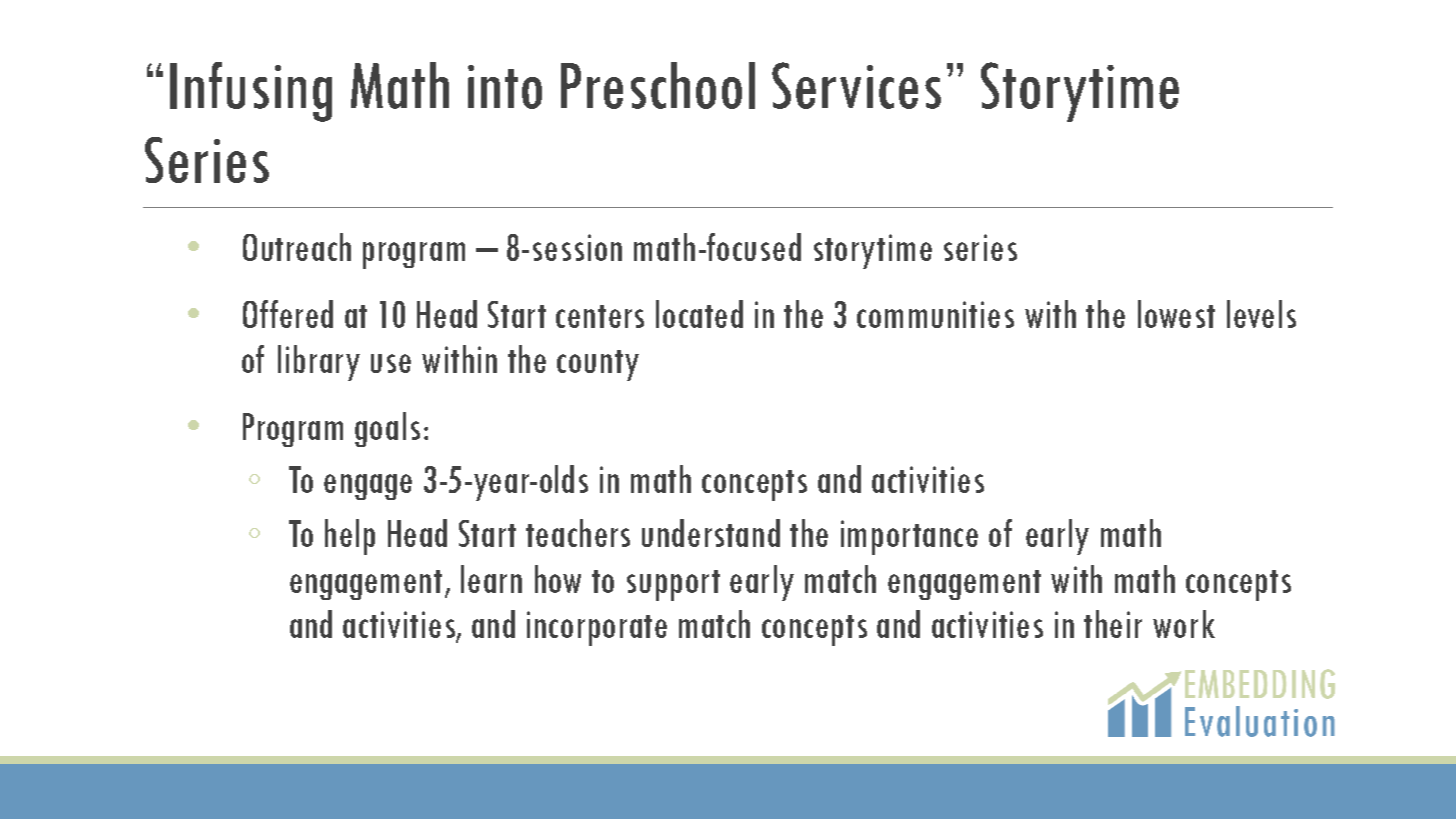  What do you see at coordinates (1261, 314) in the screenshot?
I see `levels` at bounding box center [1261, 314].
